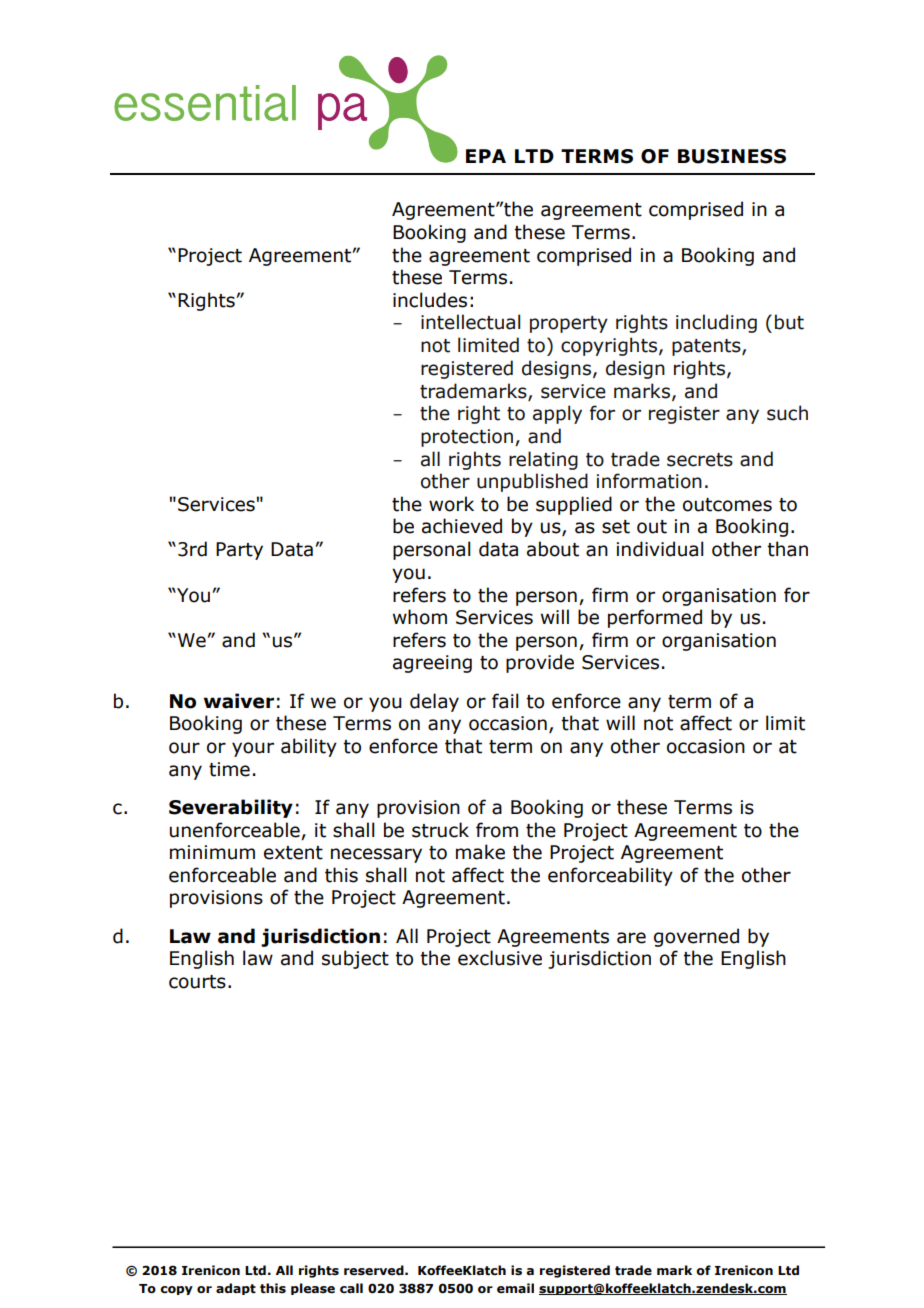 The height and width of the screenshot is (1308, 924). Describe the element at coordinates (236, 1289) in the screenshot. I see `adapt` at that location.
